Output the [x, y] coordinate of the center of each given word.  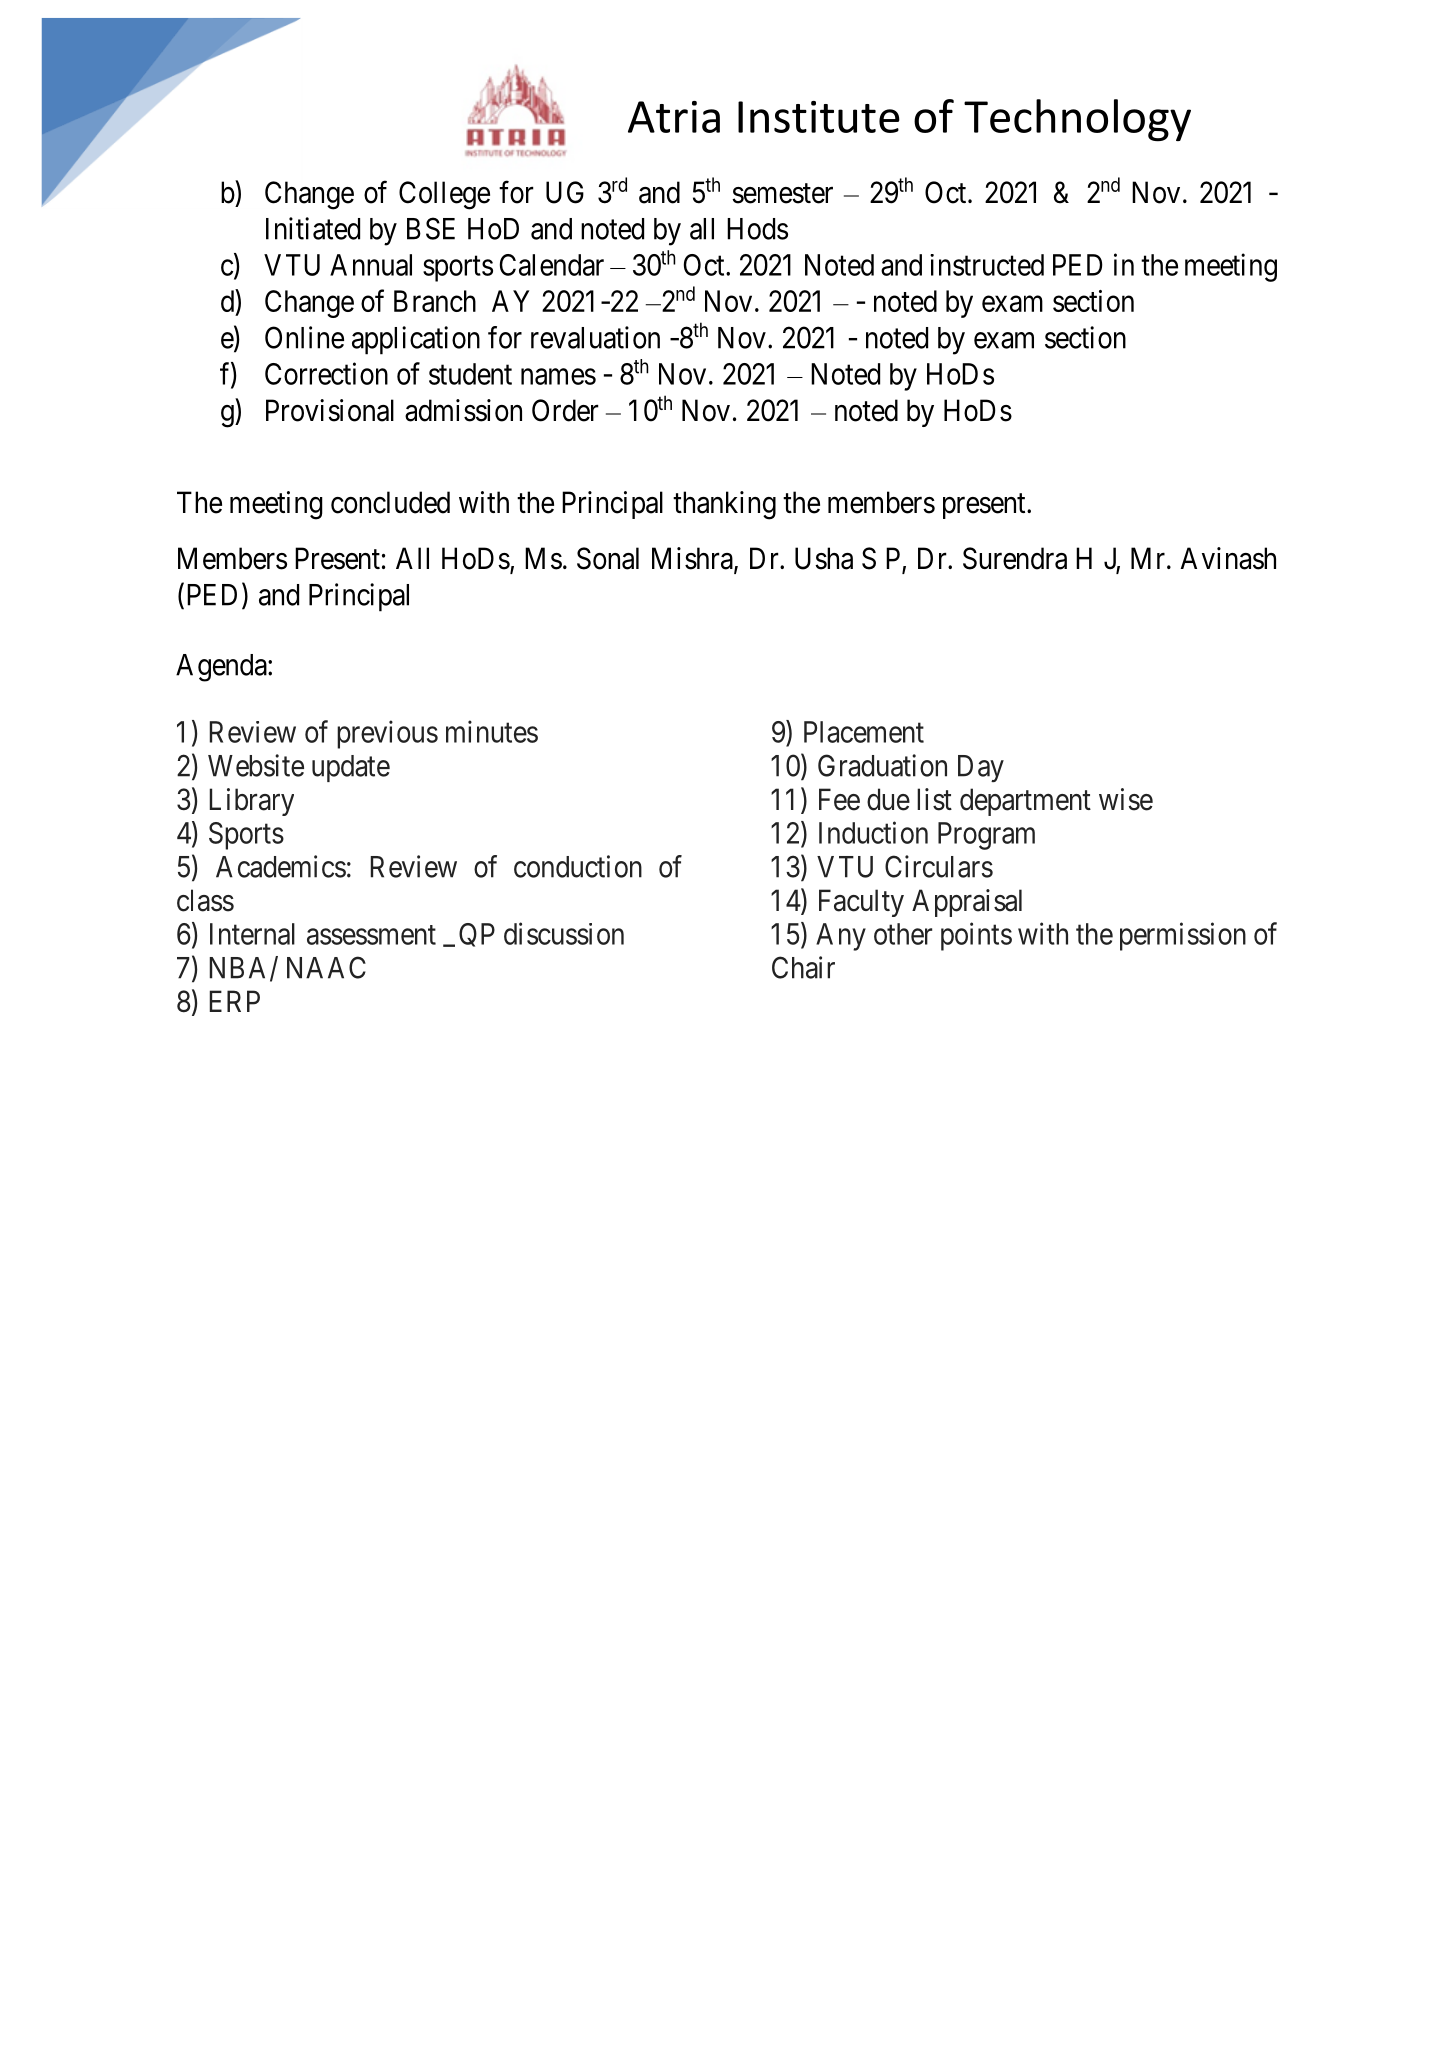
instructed [987, 265]
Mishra [693, 559]
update [351, 768]
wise [1126, 799]
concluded [390, 502]
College [444, 195]
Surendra [1015, 558]
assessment [371, 935]
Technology [1077, 120]
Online [304, 337]
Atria [674, 117]
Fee [839, 799]
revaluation [595, 337]
